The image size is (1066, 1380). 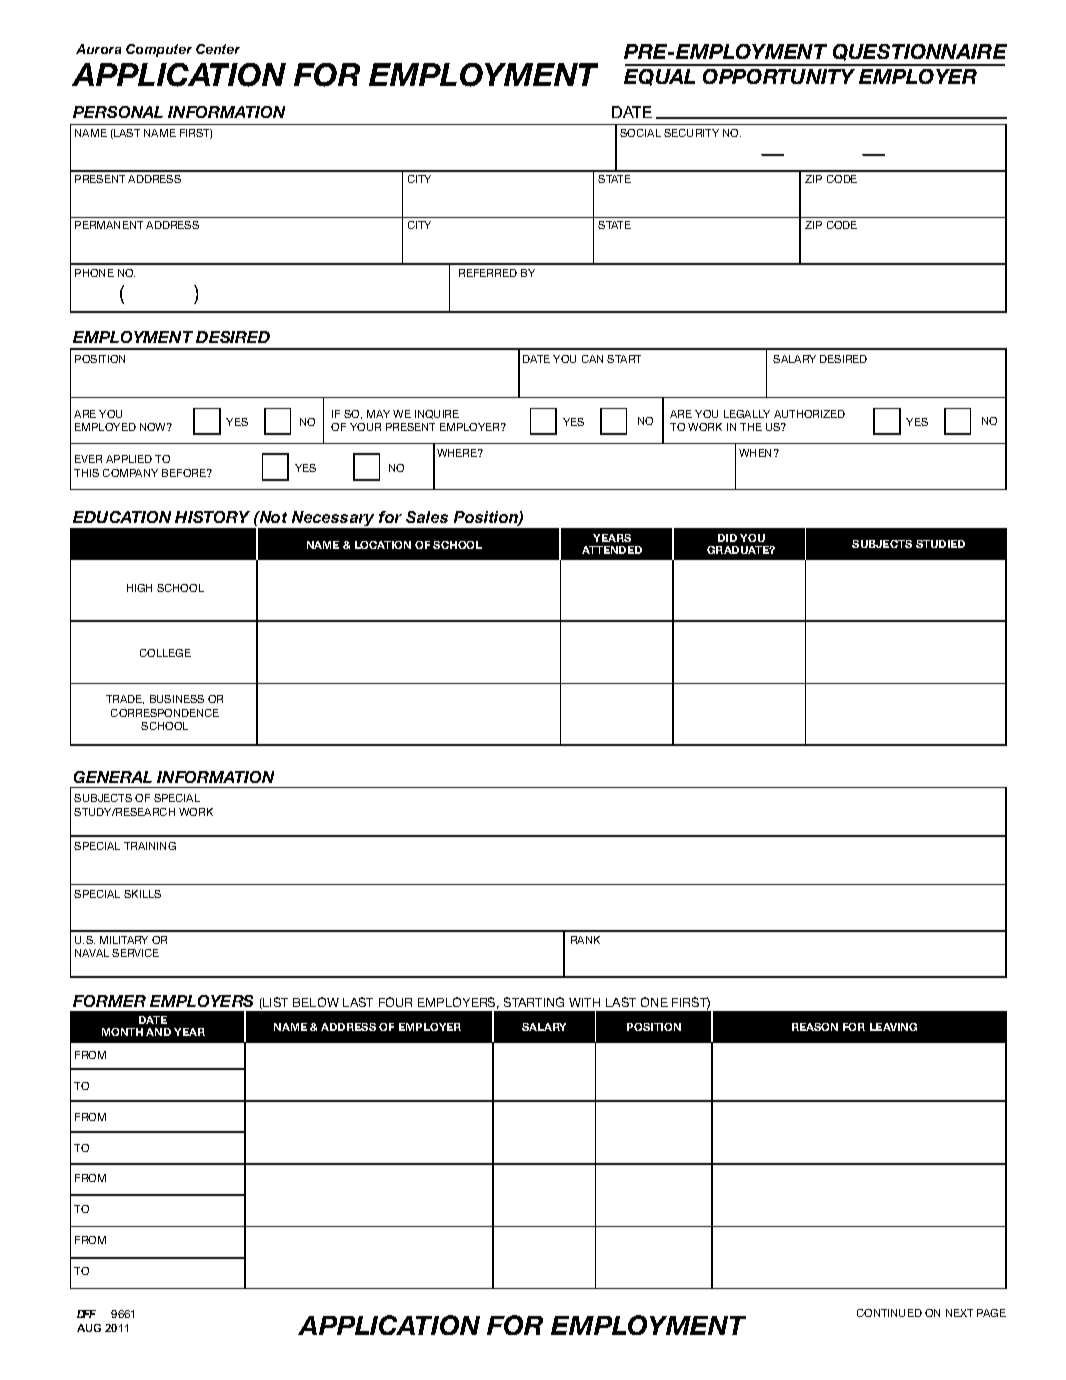 I want to click on LEAVING, so click(x=893, y=1027).
